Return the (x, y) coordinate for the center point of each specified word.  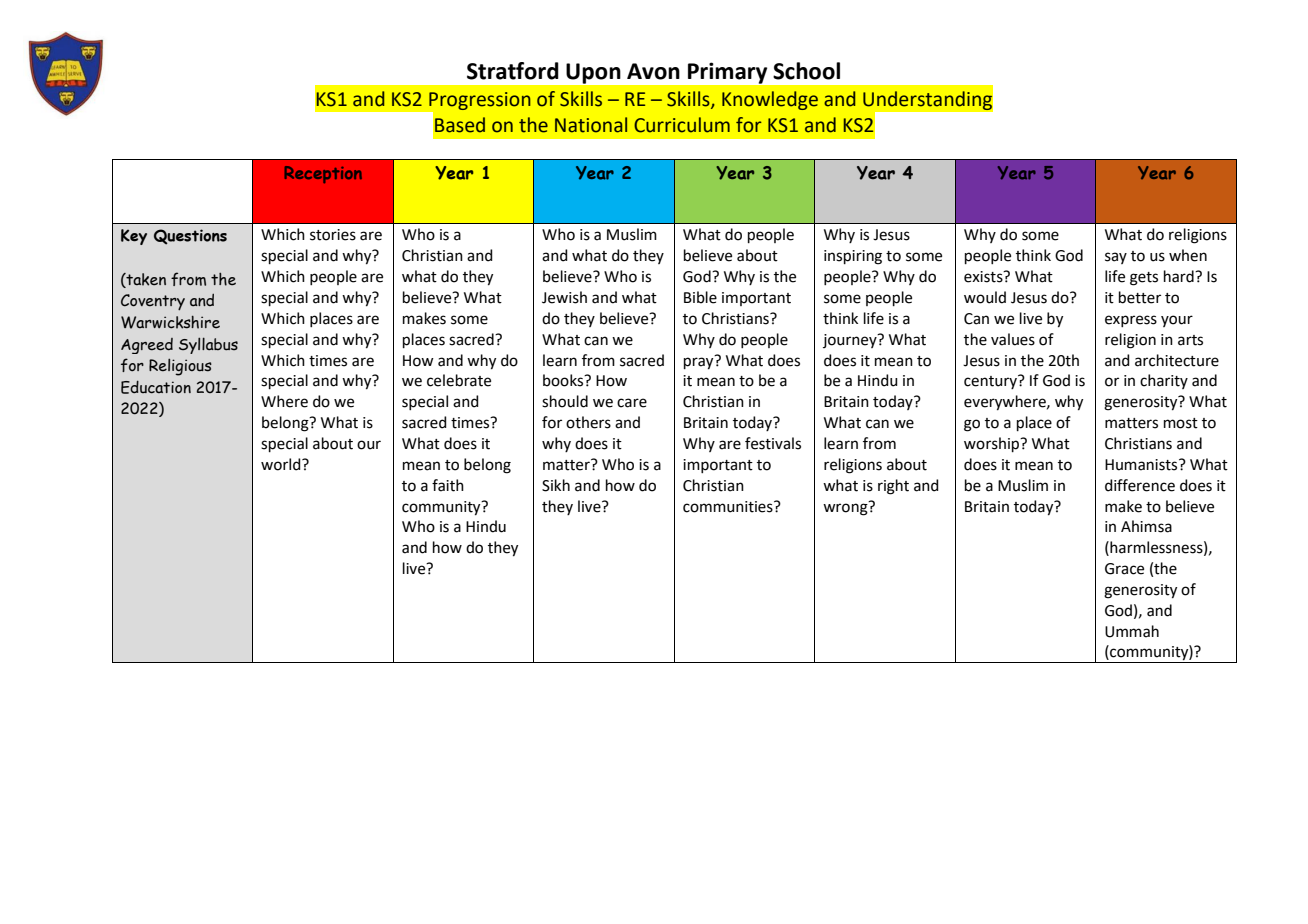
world (282, 464)
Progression (480, 101)
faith (448, 485)
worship (993, 444)
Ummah (1132, 631)
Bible (700, 297)
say (1116, 258)
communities (729, 507)
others (588, 422)
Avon (653, 71)
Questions (190, 237)
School (806, 71)
